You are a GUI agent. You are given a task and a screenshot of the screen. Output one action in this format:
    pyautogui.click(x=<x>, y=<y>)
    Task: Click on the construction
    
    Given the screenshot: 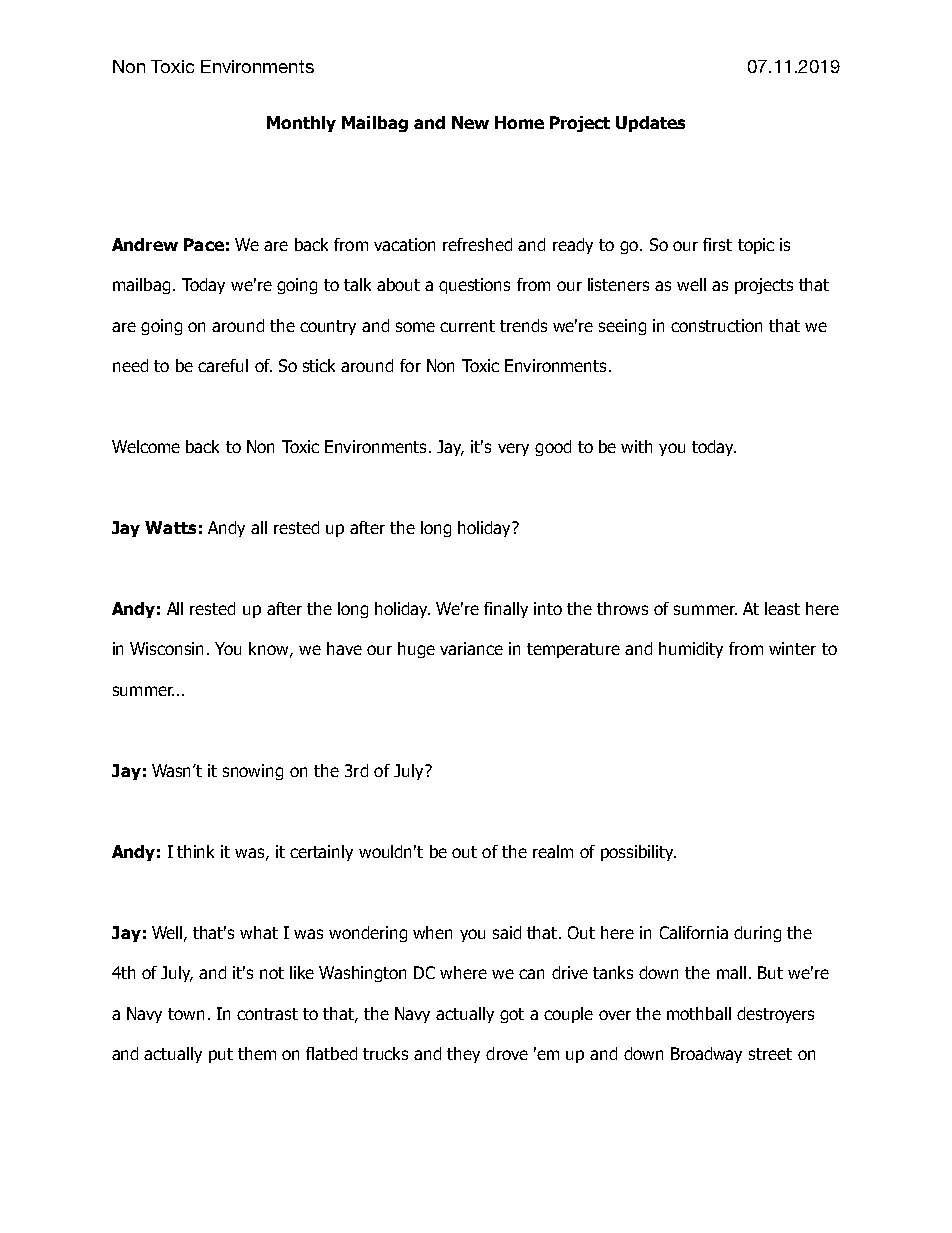 What is the action you would take?
    pyautogui.click(x=716, y=325)
